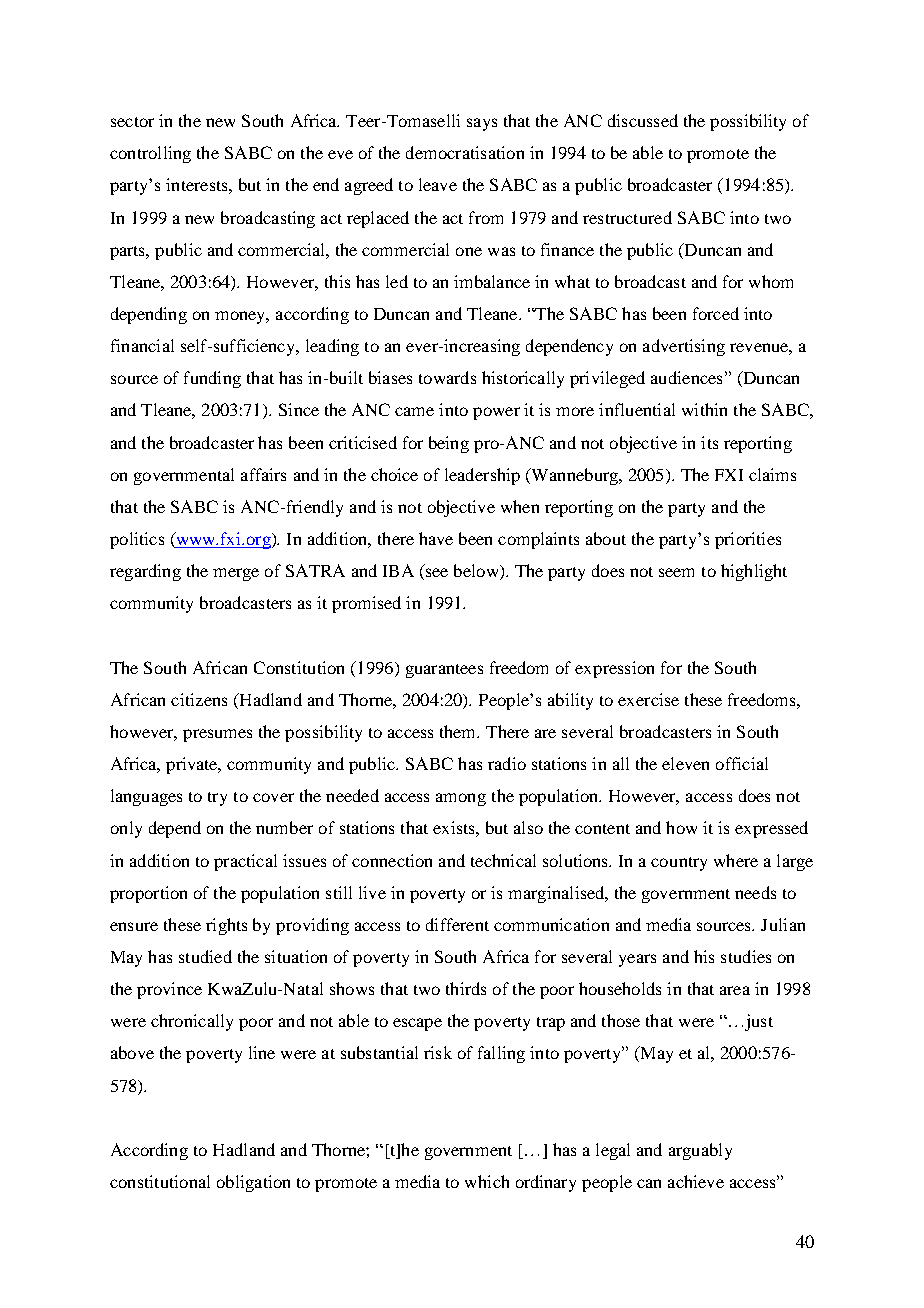 This screenshot has width=924, height=1308. What do you see at coordinates (150, 154) in the screenshot?
I see `controlling` at bounding box center [150, 154].
